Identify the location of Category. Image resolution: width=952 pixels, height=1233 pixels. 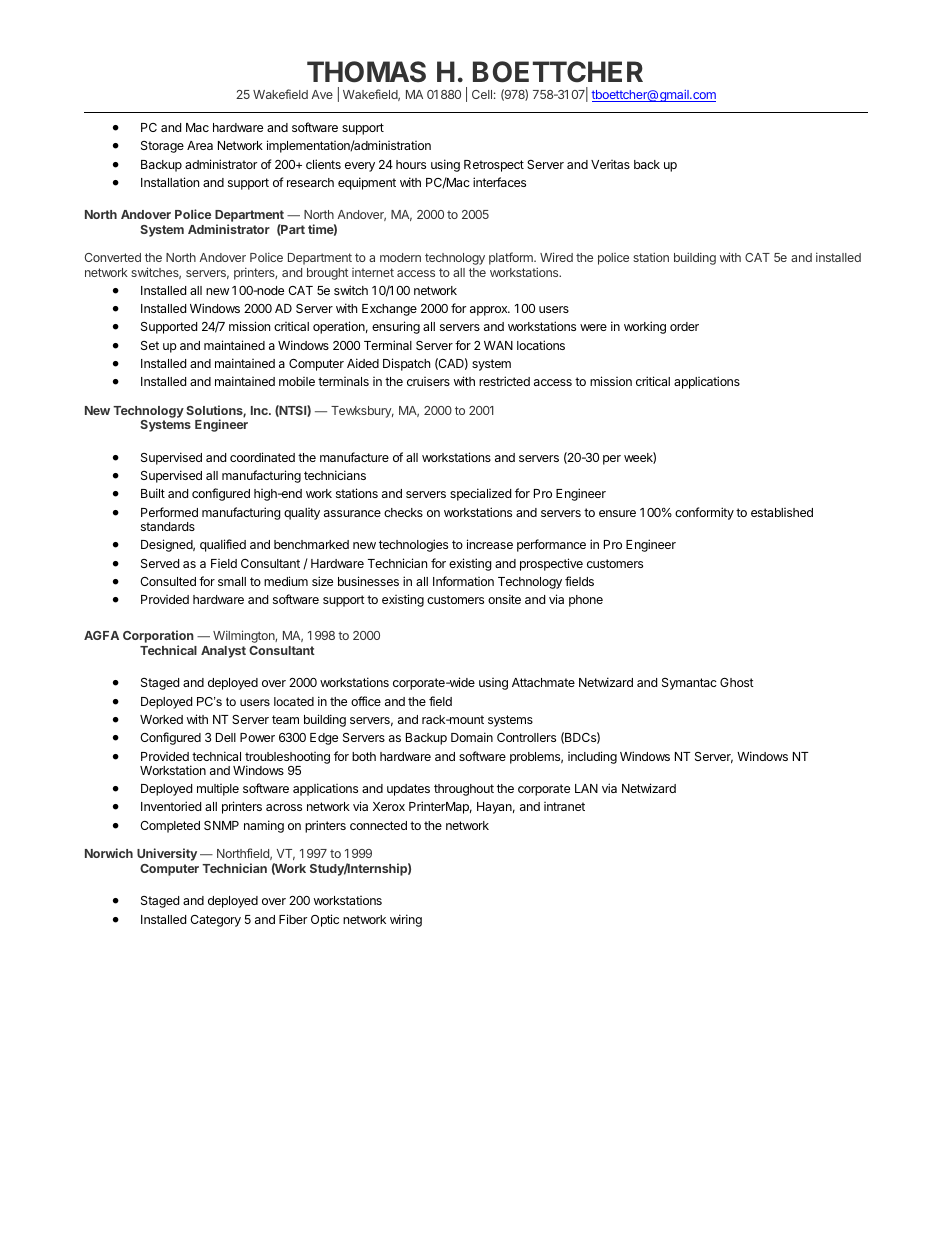
(215, 921).
